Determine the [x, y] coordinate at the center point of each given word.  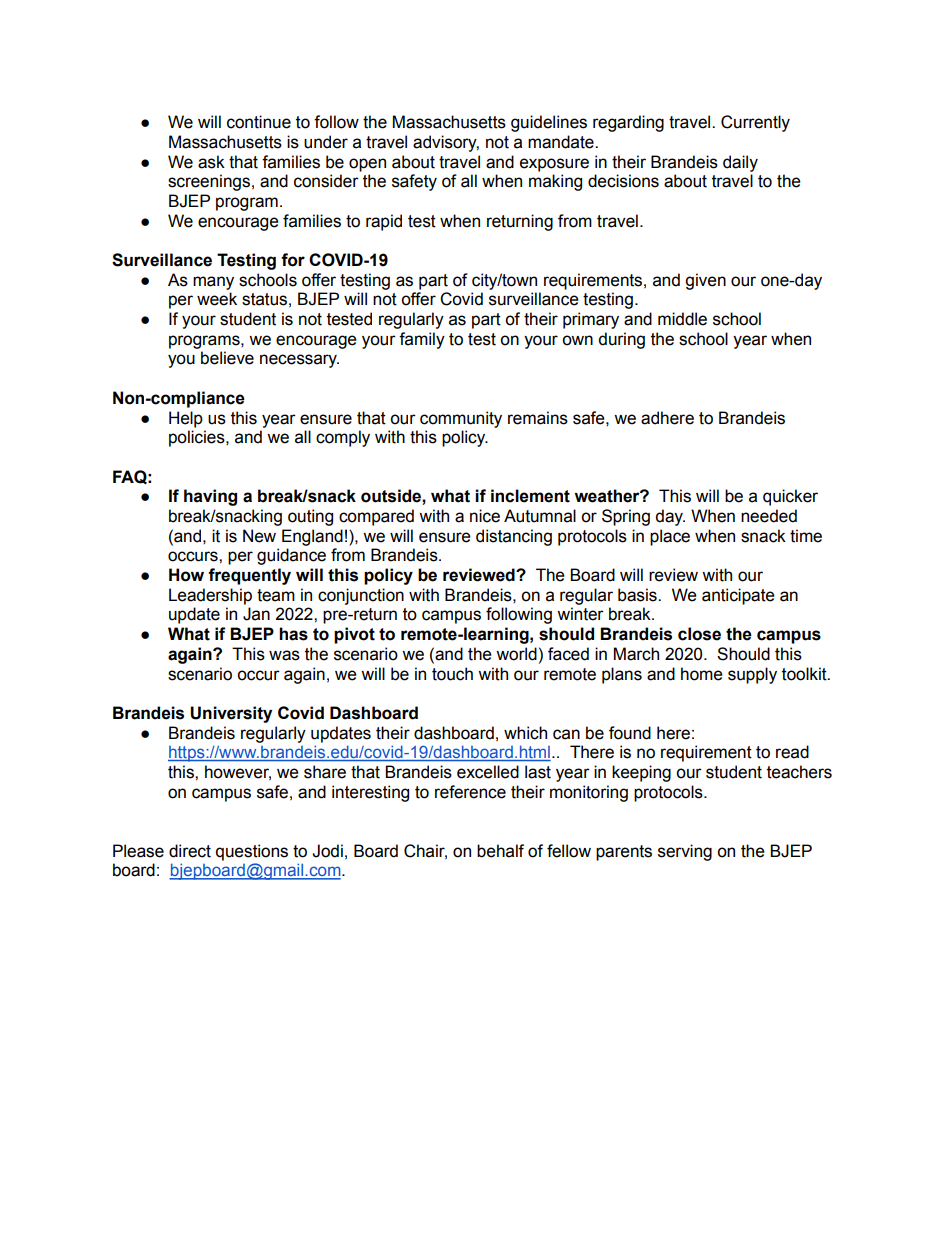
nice [485, 516]
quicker [790, 497]
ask [211, 162]
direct [190, 851]
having [210, 497]
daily [740, 163]
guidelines [549, 123]
